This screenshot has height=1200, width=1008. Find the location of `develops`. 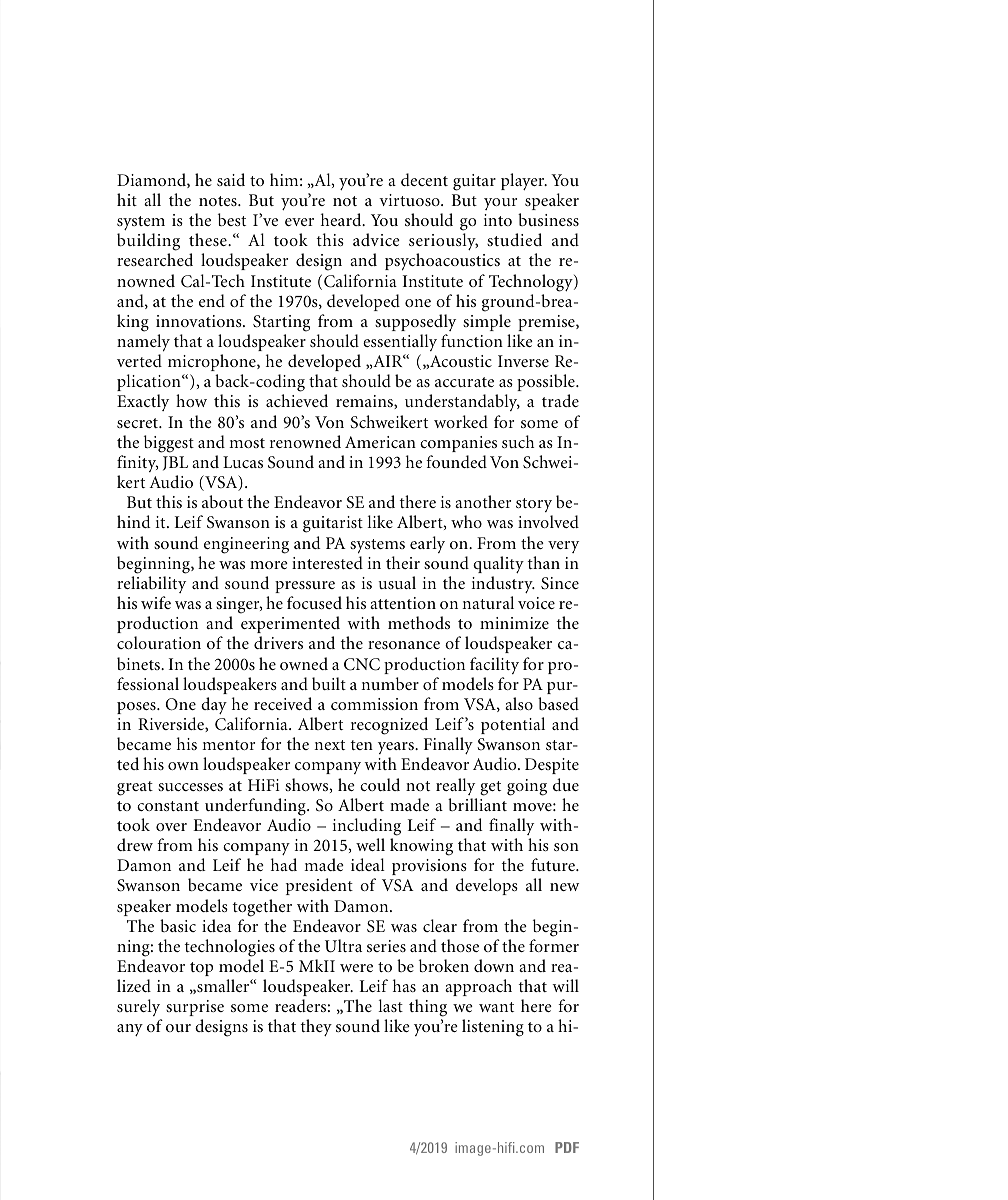

develops is located at coordinates (487, 886).
